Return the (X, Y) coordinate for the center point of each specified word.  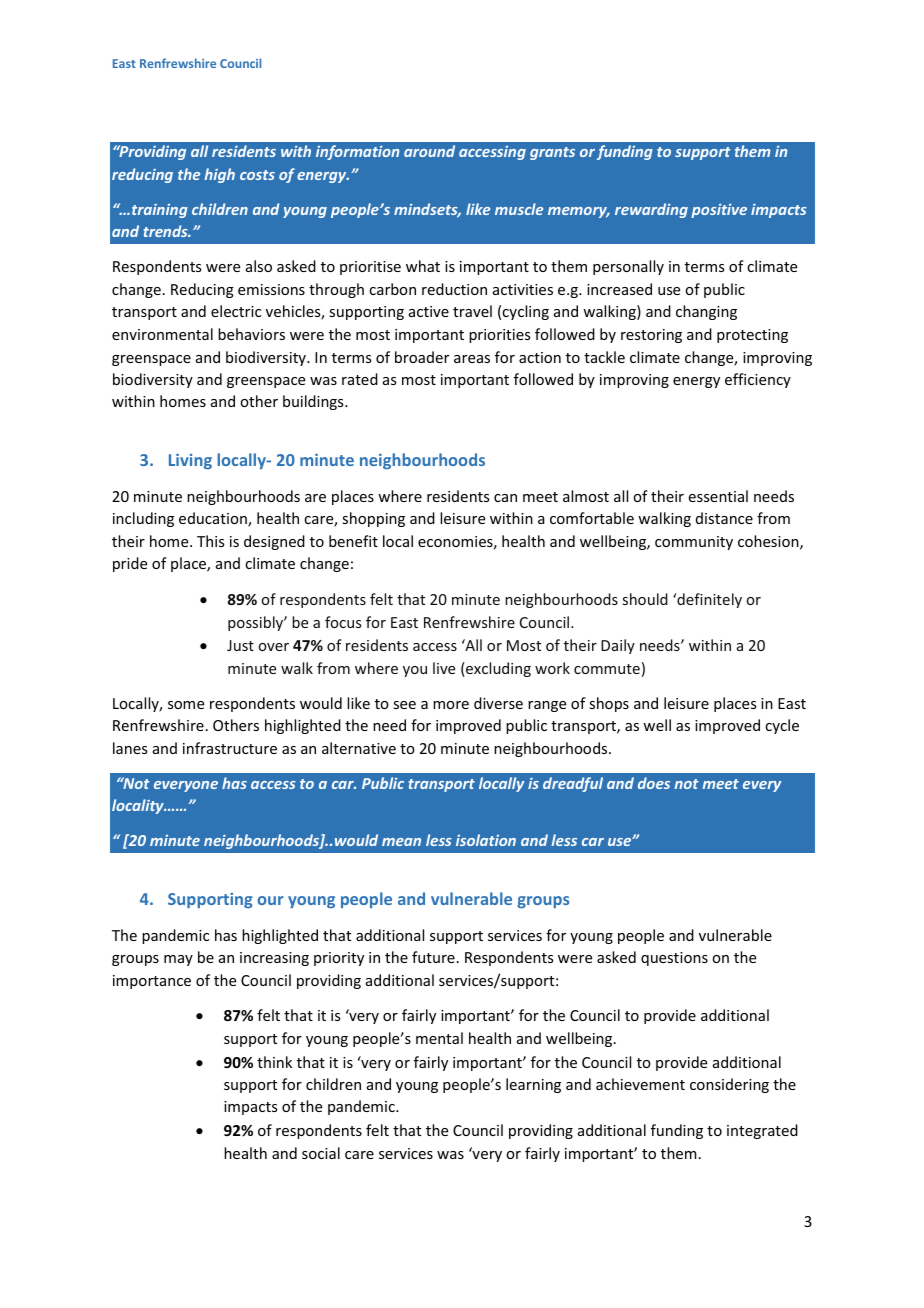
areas (472, 359)
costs (257, 175)
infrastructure (230, 748)
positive (719, 211)
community (694, 543)
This (210, 541)
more (451, 705)
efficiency (758, 380)
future (433, 957)
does (654, 783)
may (178, 960)
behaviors (251, 334)
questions (674, 959)
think (274, 1062)
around (429, 151)
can (505, 498)
